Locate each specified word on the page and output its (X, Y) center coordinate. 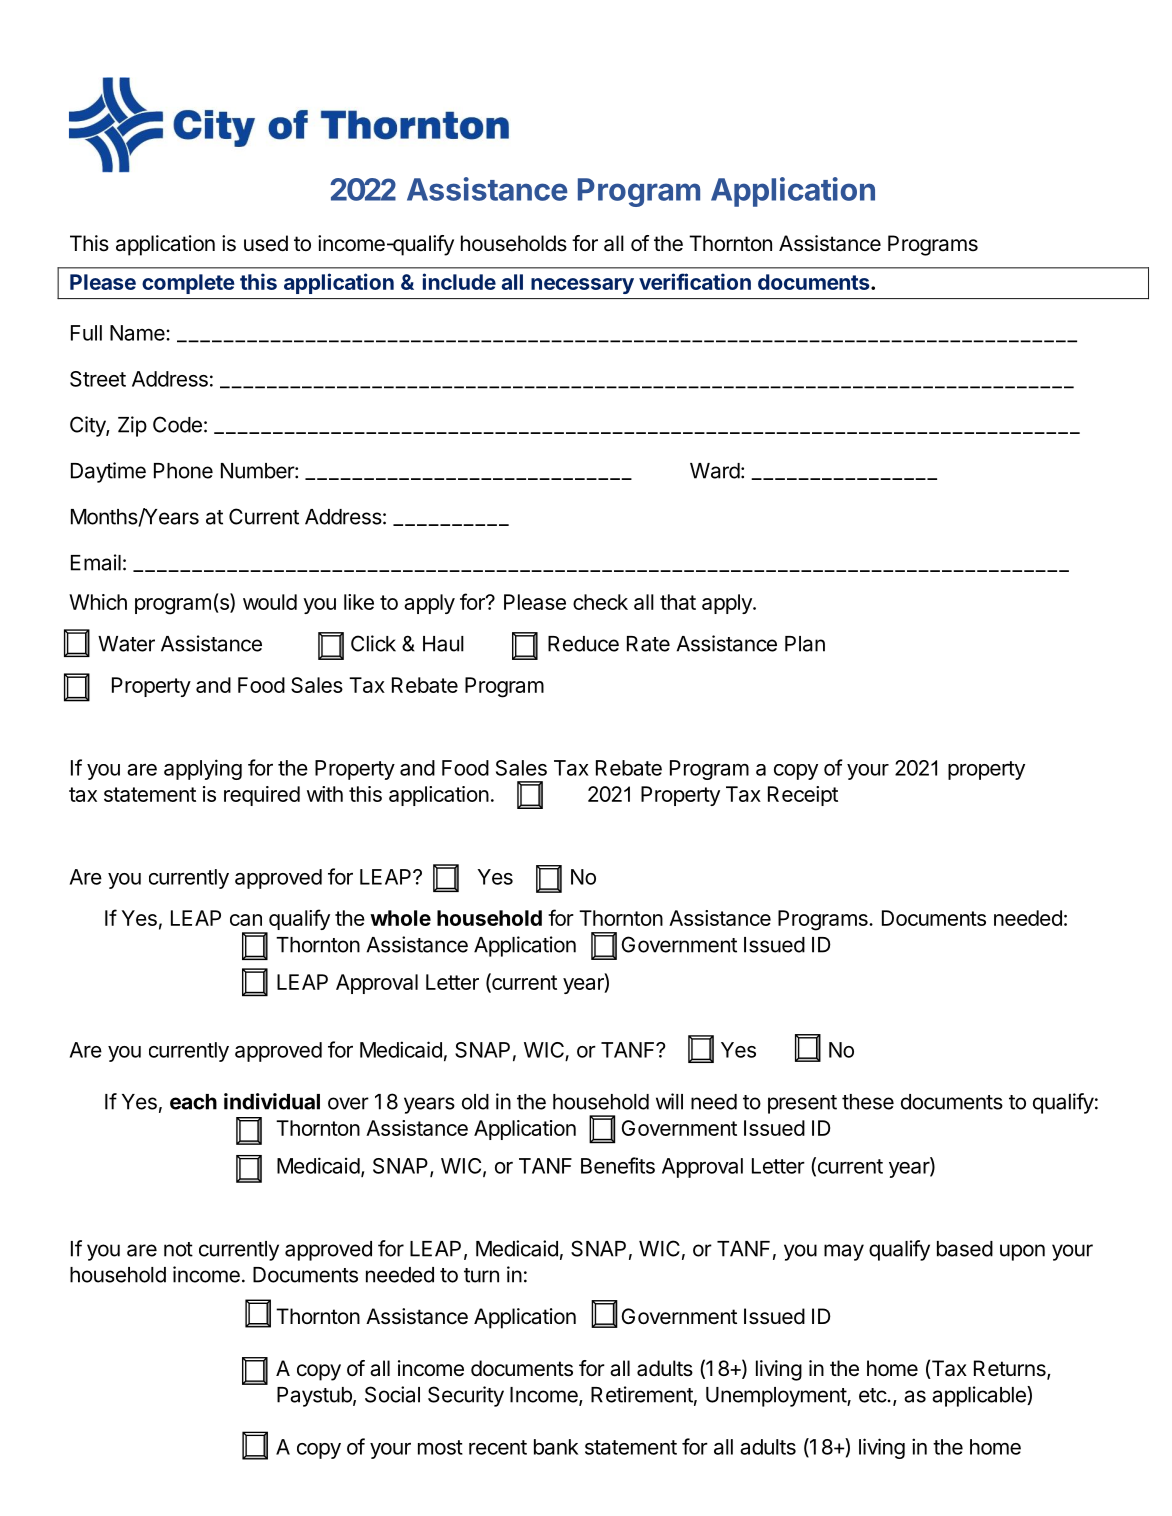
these (868, 1102)
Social (392, 1394)
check (600, 602)
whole (400, 918)
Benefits (618, 1165)
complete (188, 284)
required (262, 796)
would (270, 602)
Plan (805, 644)
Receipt (803, 796)
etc (873, 1395)
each (193, 1102)
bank (556, 1447)
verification (695, 281)
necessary (582, 286)
